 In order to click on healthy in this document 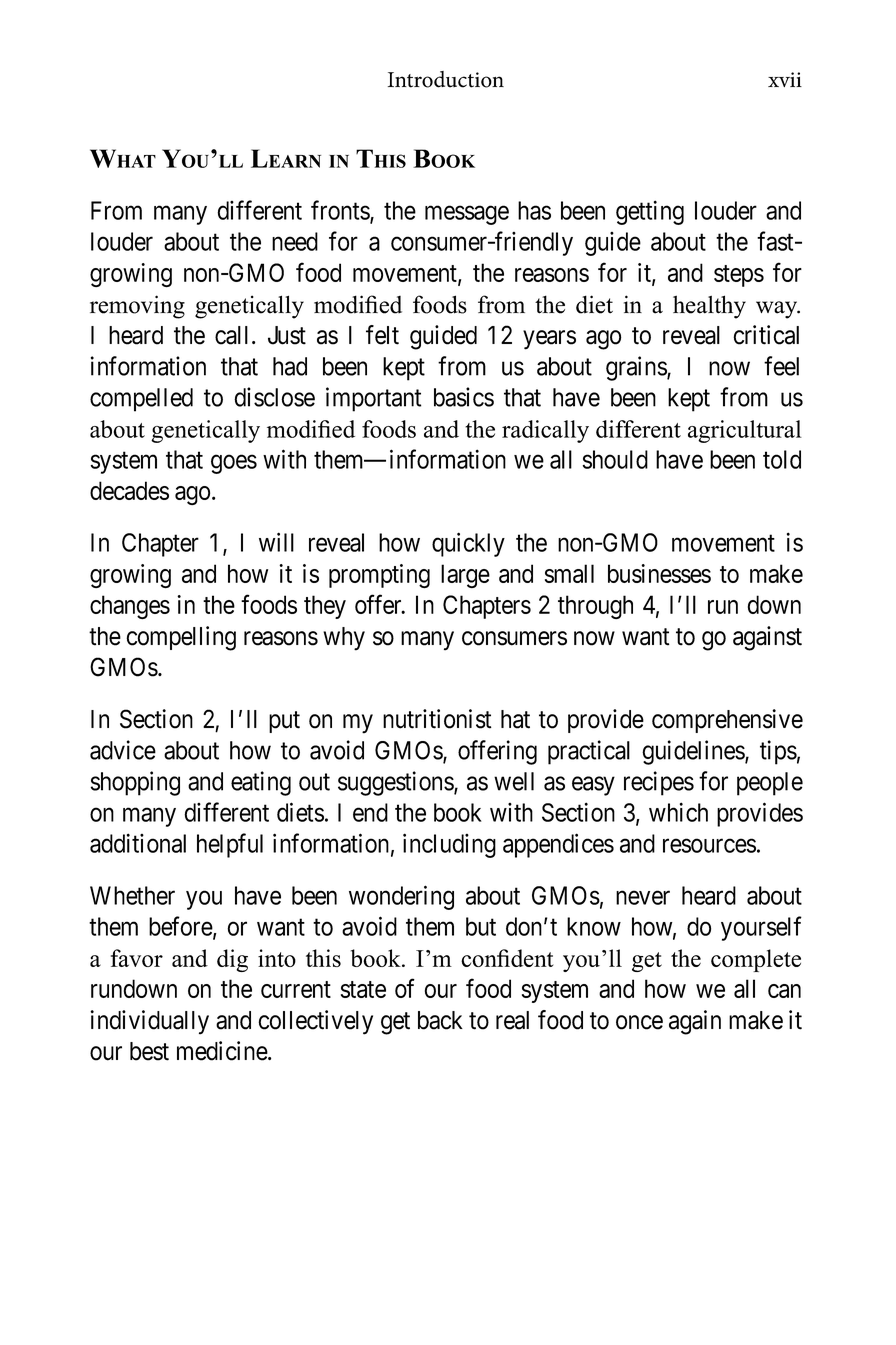, I will do `click(709, 307)`.
